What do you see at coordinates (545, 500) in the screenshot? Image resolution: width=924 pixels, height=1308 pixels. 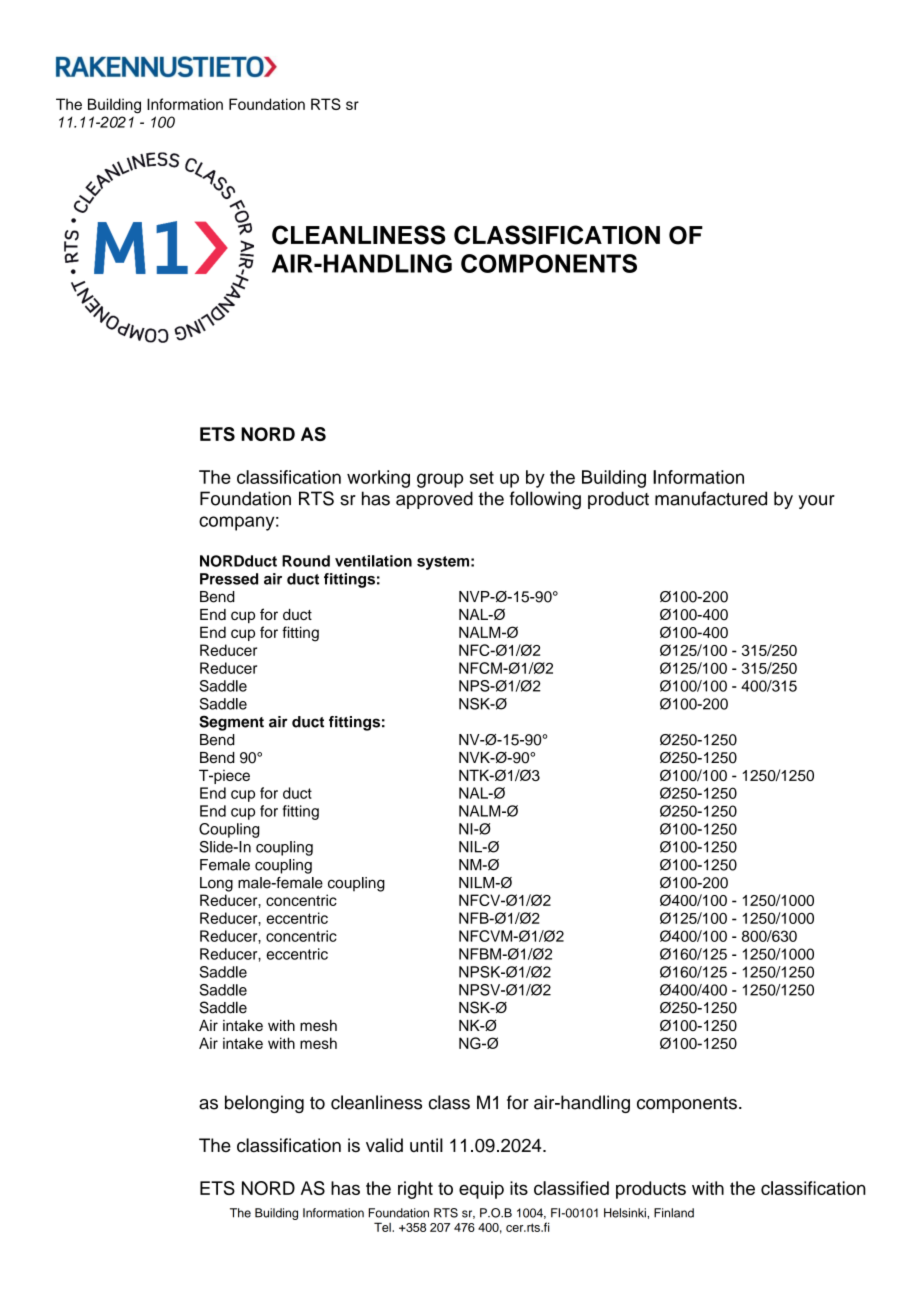 I see `following` at bounding box center [545, 500].
